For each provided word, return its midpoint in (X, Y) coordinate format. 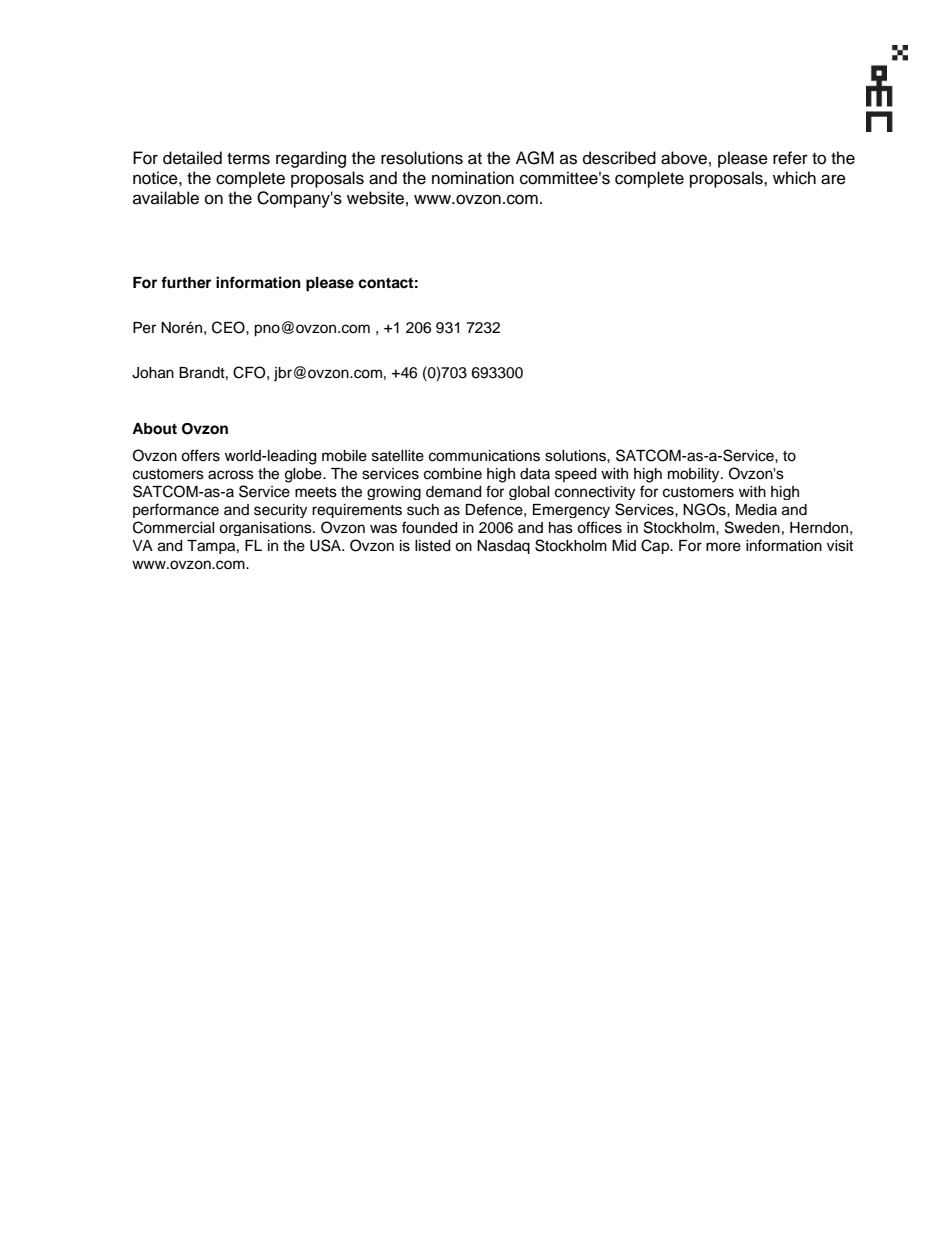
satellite (398, 456)
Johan (153, 373)
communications (484, 456)
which (794, 178)
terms (248, 159)
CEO (229, 327)
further (186, 282)
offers (200, 455)
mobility (695, 475)
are (833, 179)
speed (575, 475)
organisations (266, 529)
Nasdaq (503, 547)
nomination (473, 178)
